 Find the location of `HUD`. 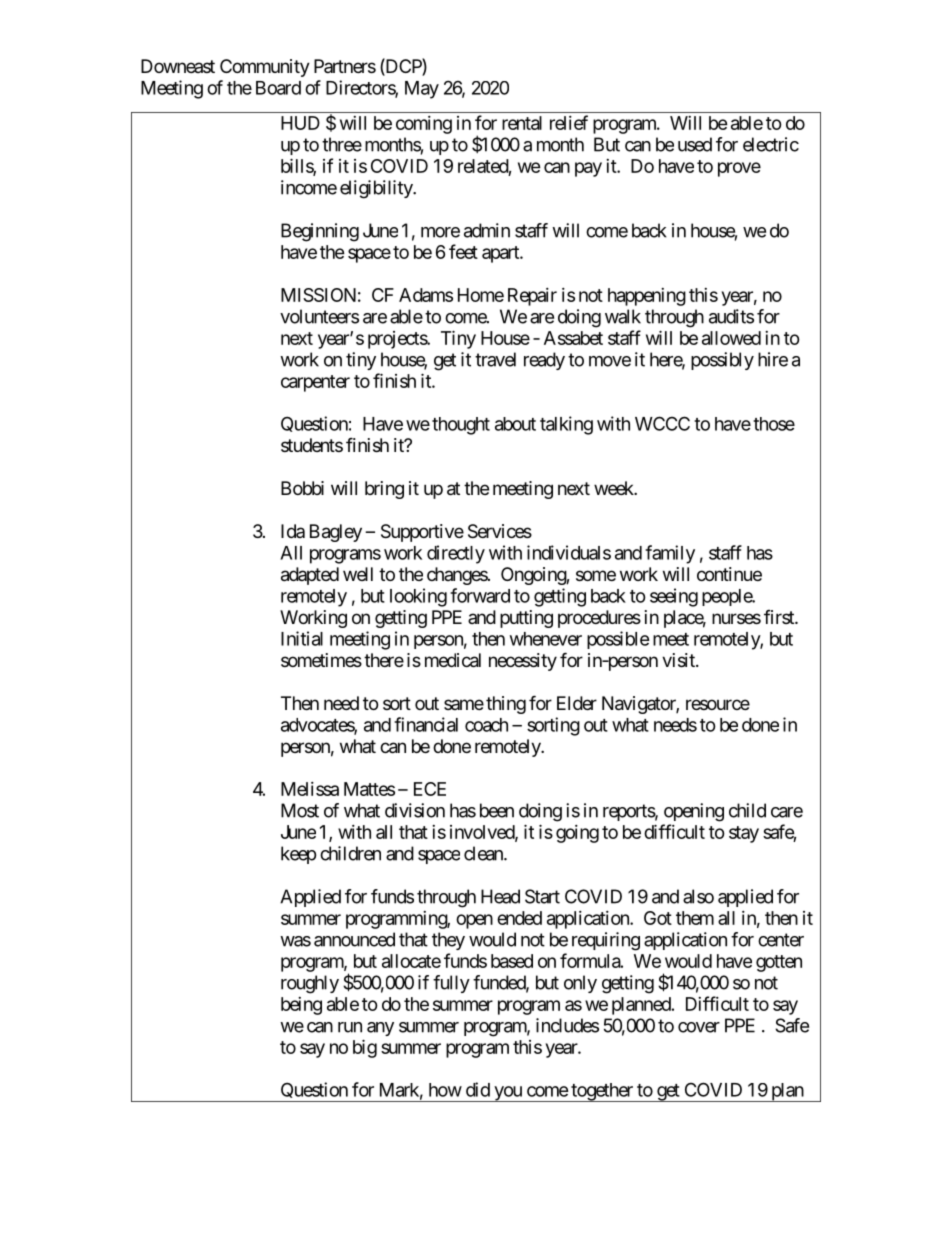

HUD is located at coordinates (300, 123).
